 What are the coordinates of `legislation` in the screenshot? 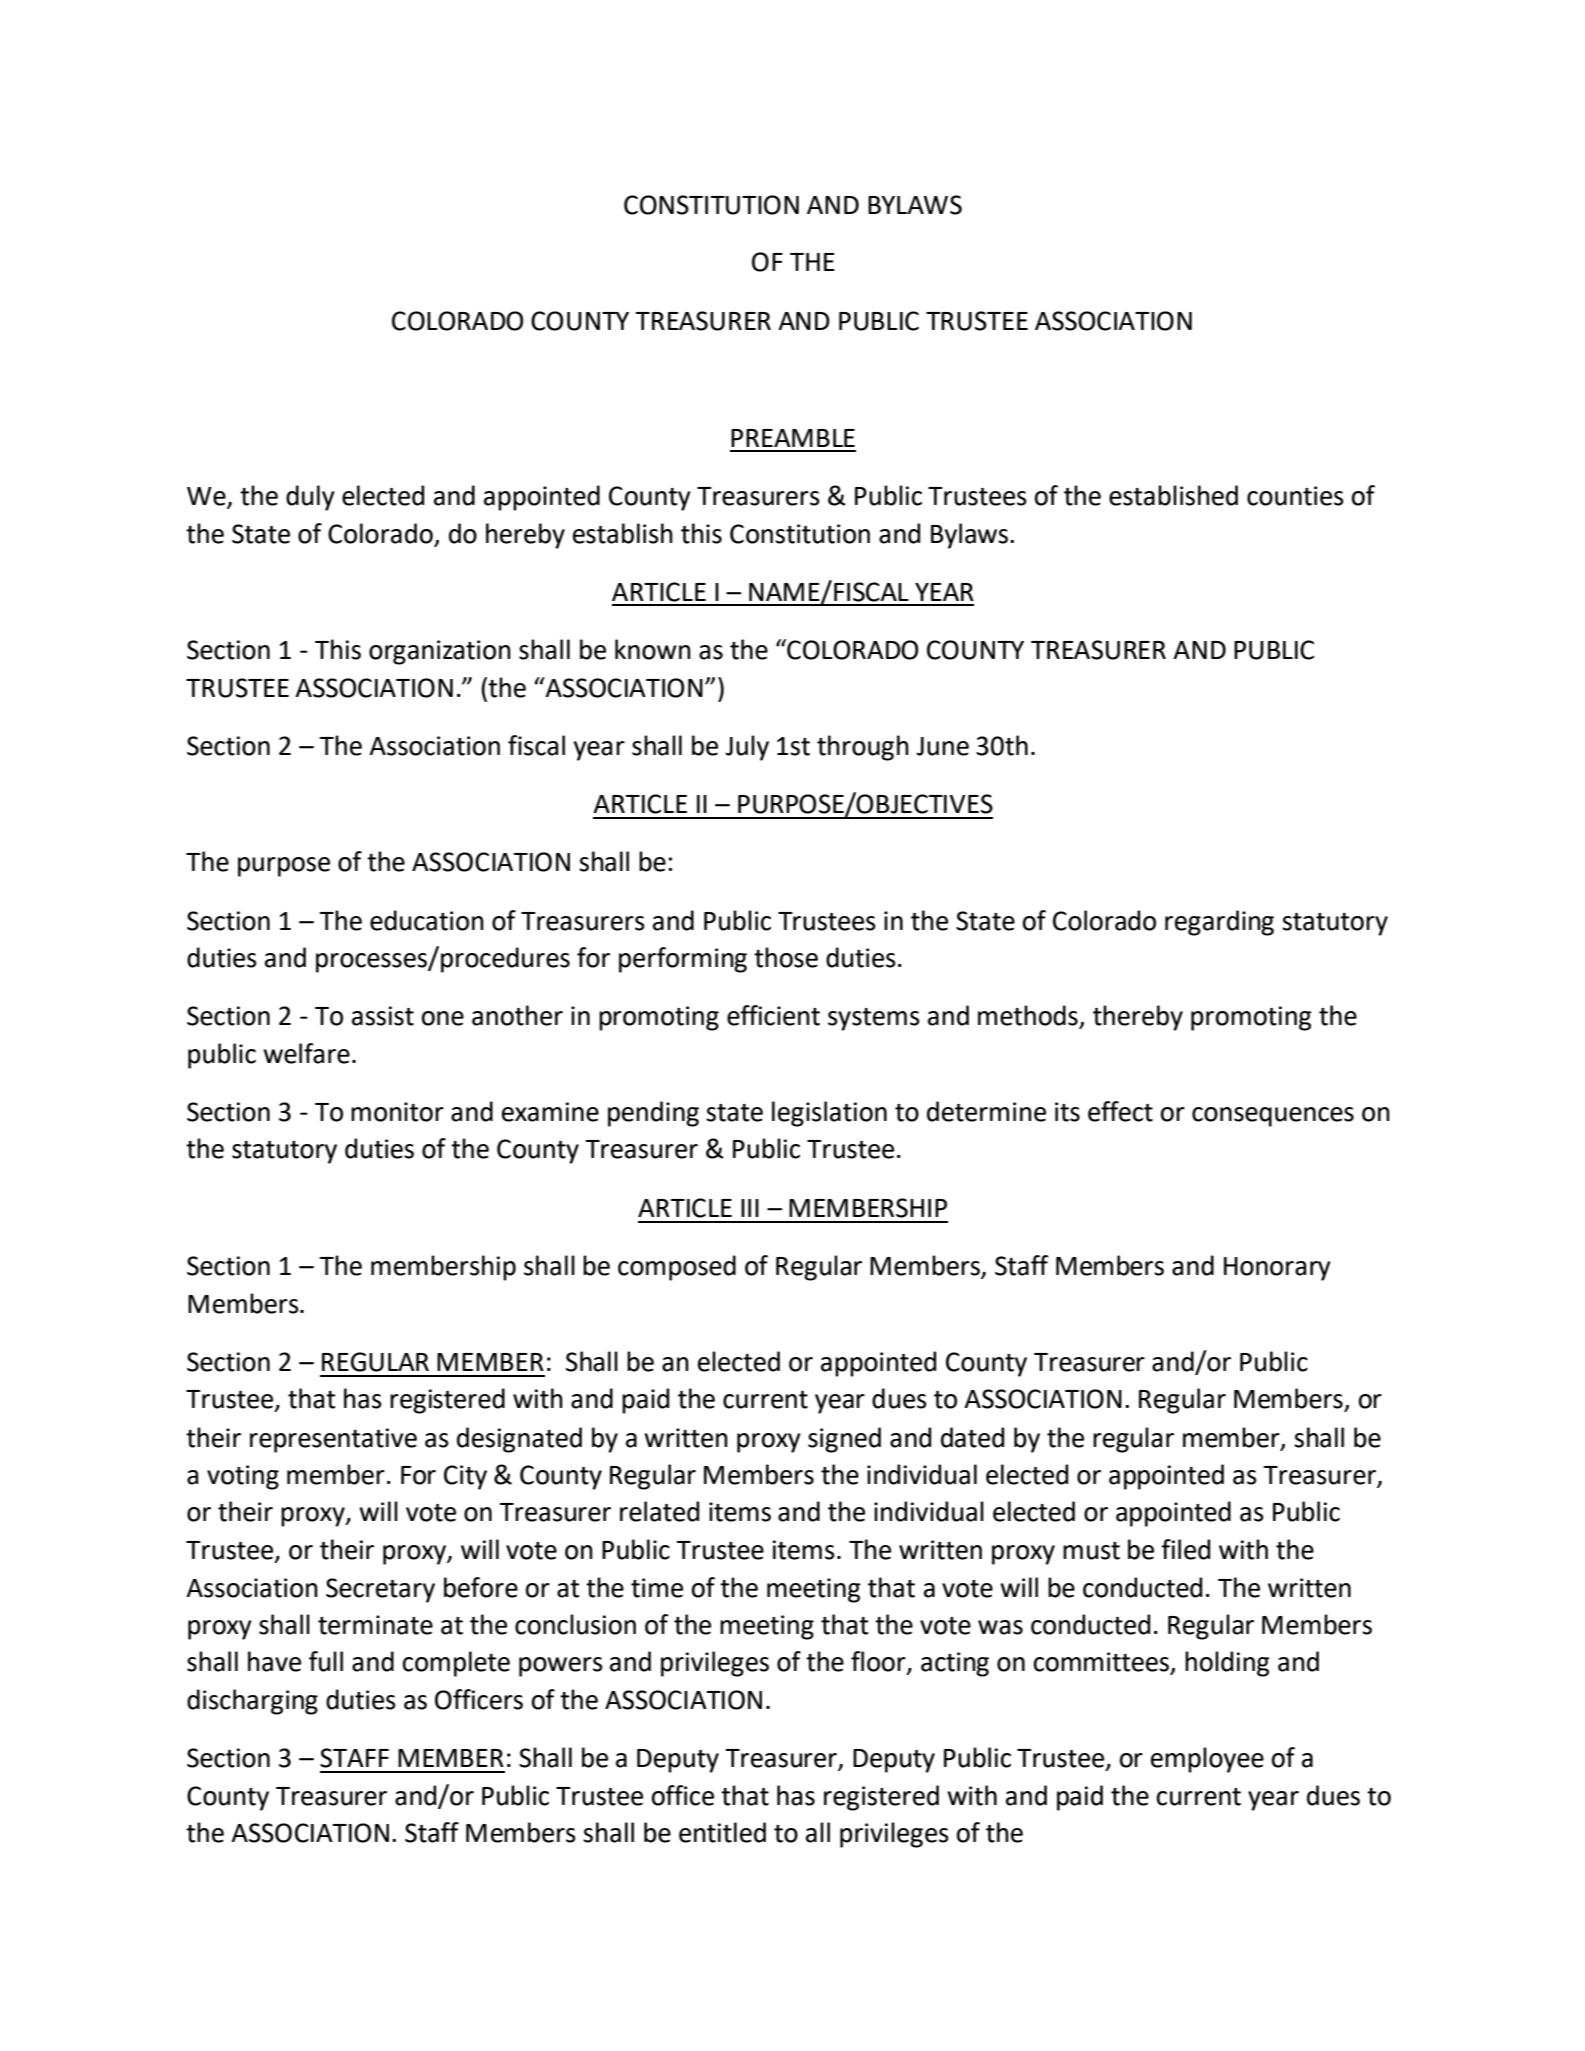 It's located at (829, 1114).
